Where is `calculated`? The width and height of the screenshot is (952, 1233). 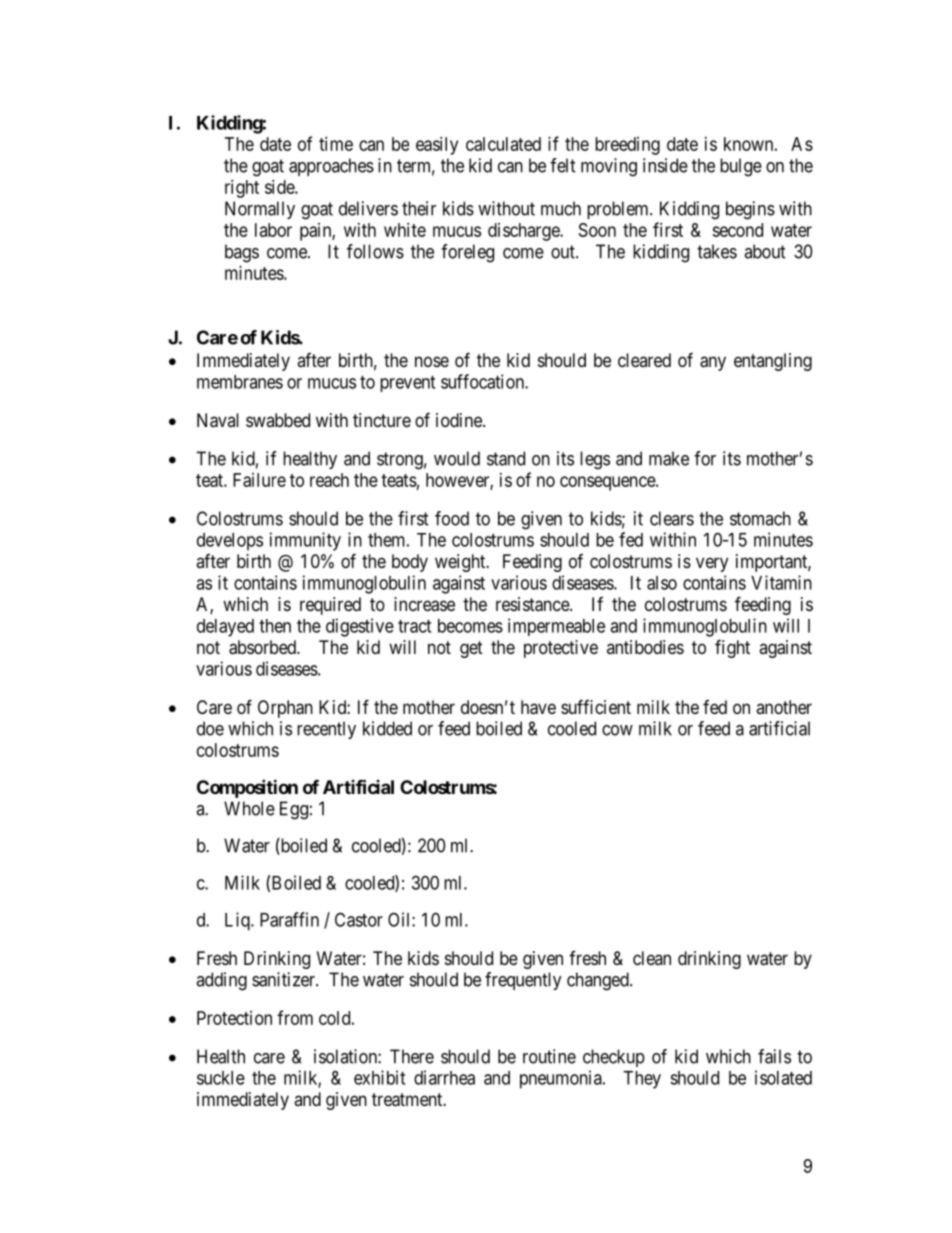 calculated is located at coordinates (503, 144).
